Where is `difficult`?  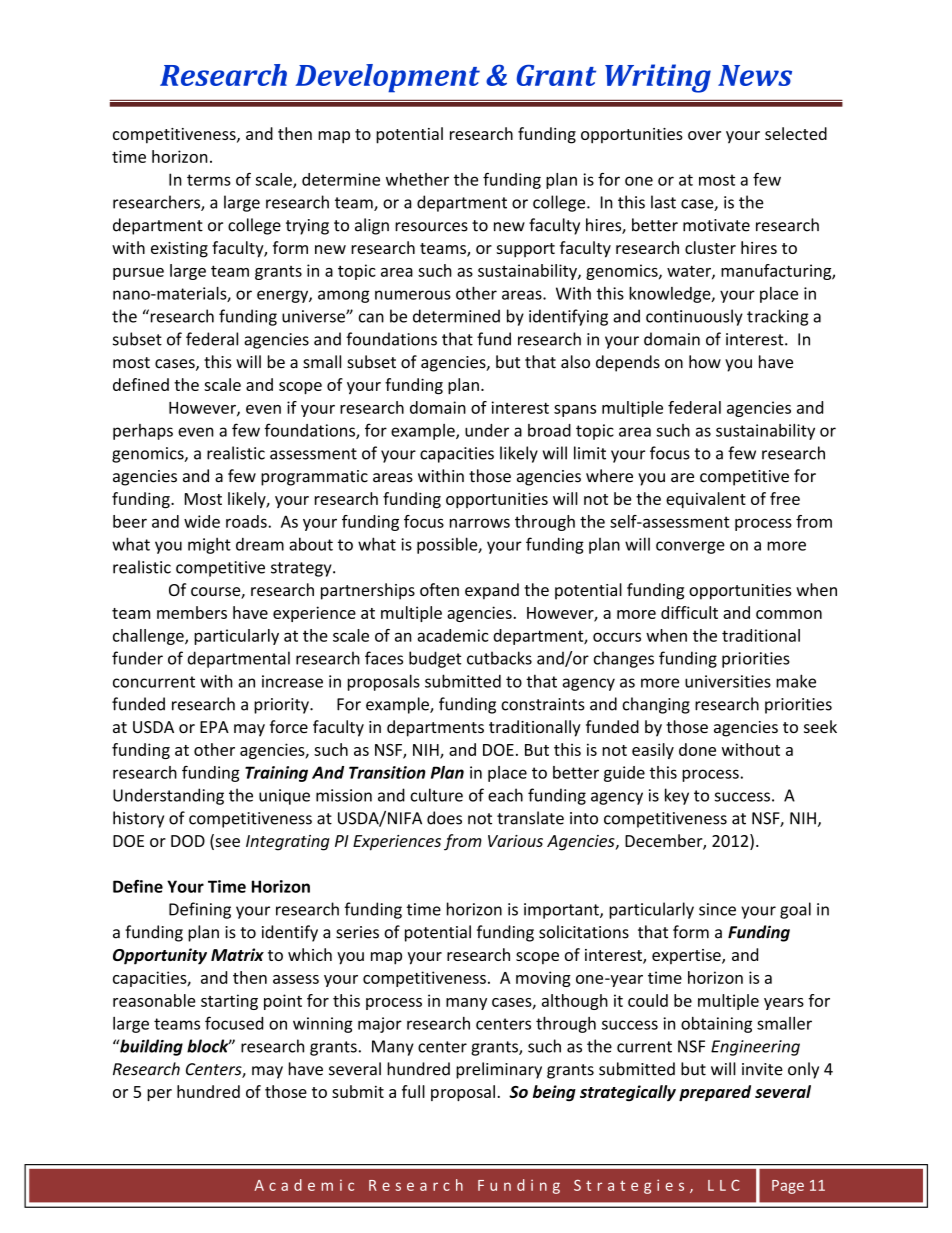
difficult is located at coordinates (689, 612).
